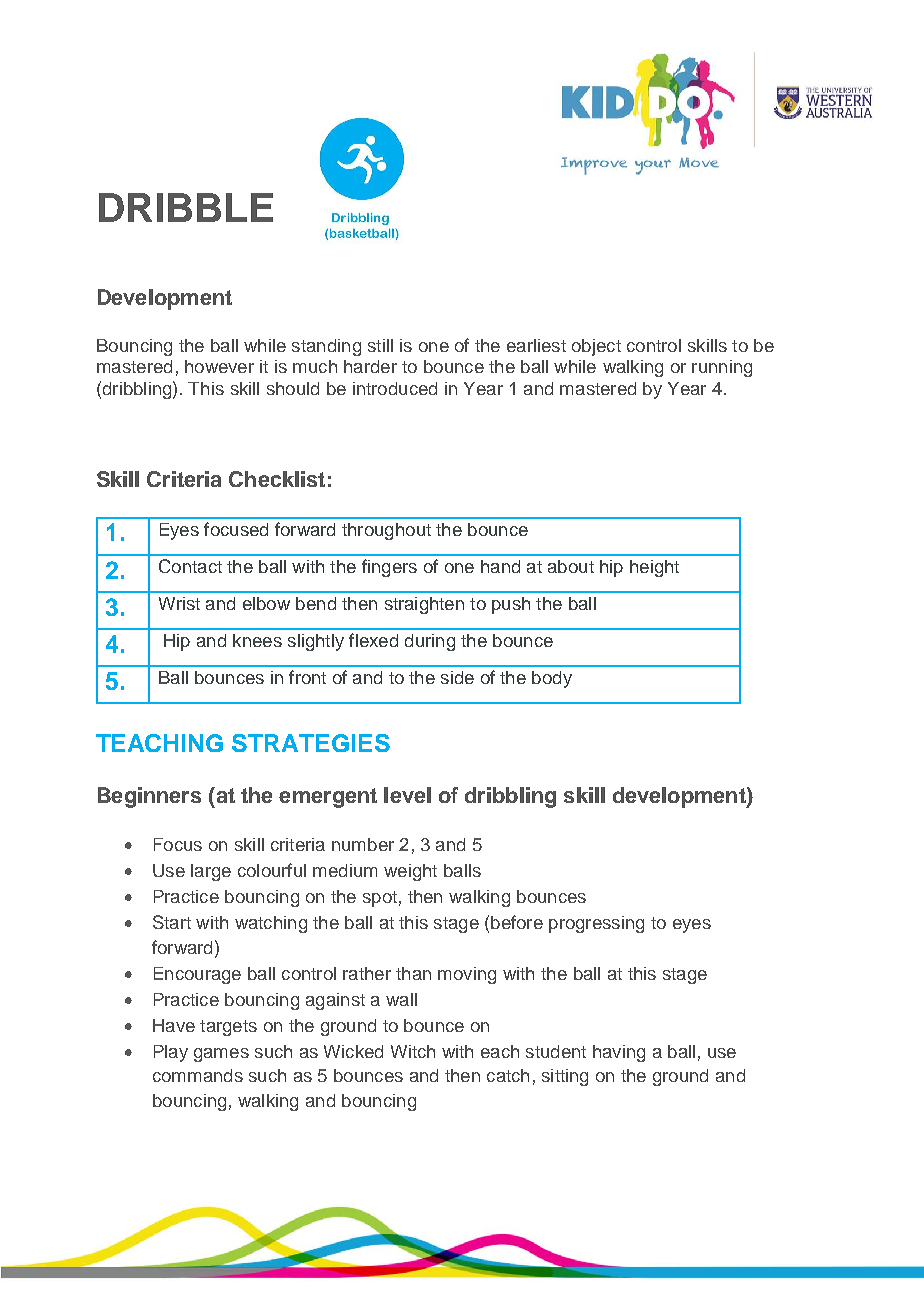 Image resolution: width=924 pixels, height=1309 pixels. I want to click on games, so click(221, 1055).
